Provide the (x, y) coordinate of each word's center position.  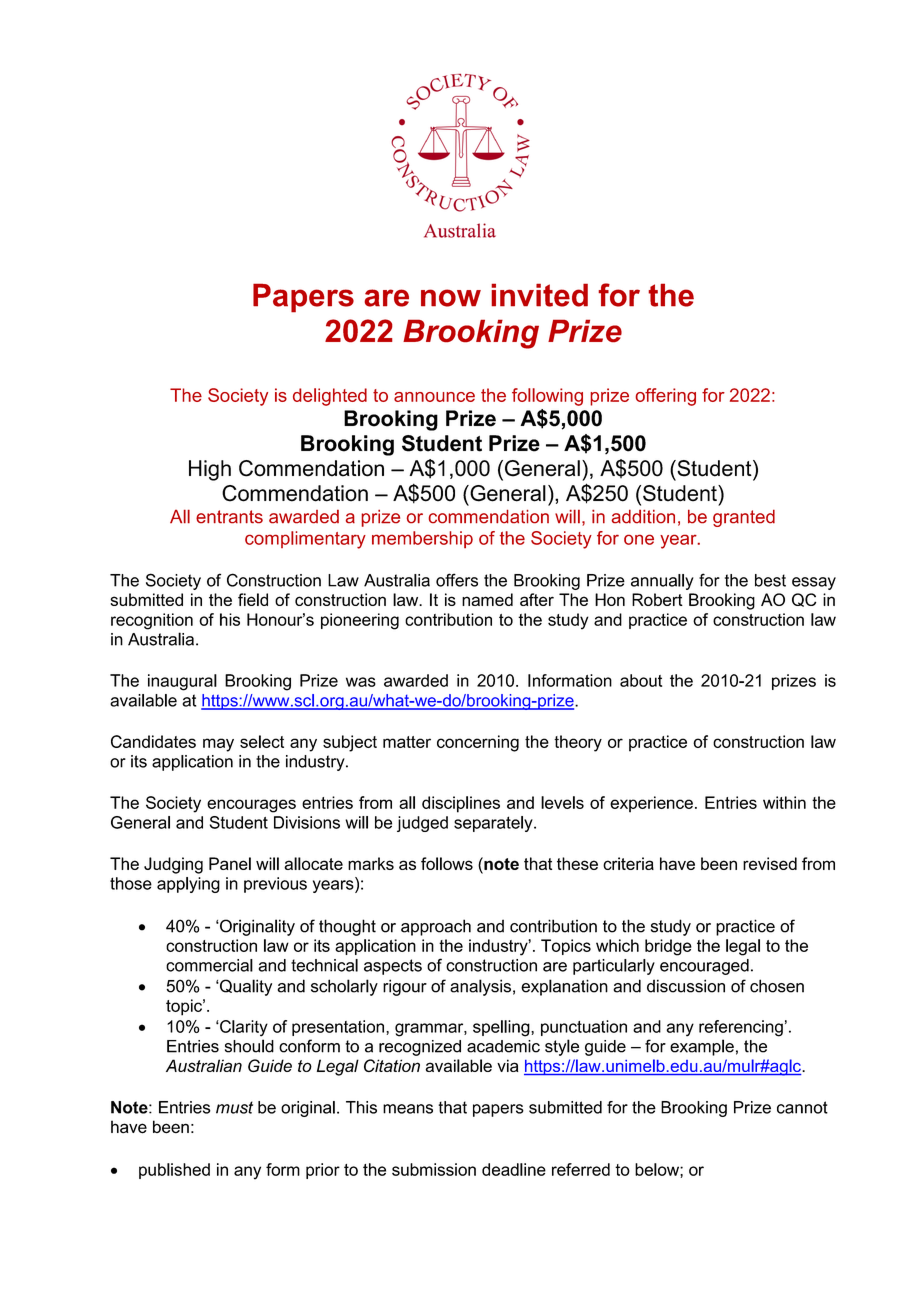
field (253, 599)
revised (770, 863)
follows (447, 863)
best (770, 580)
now (451, 298)
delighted (330, 397)
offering (666, 397)
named (487, 599)
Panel (230, 863)
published (174, 1171)
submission (434, 1169)
